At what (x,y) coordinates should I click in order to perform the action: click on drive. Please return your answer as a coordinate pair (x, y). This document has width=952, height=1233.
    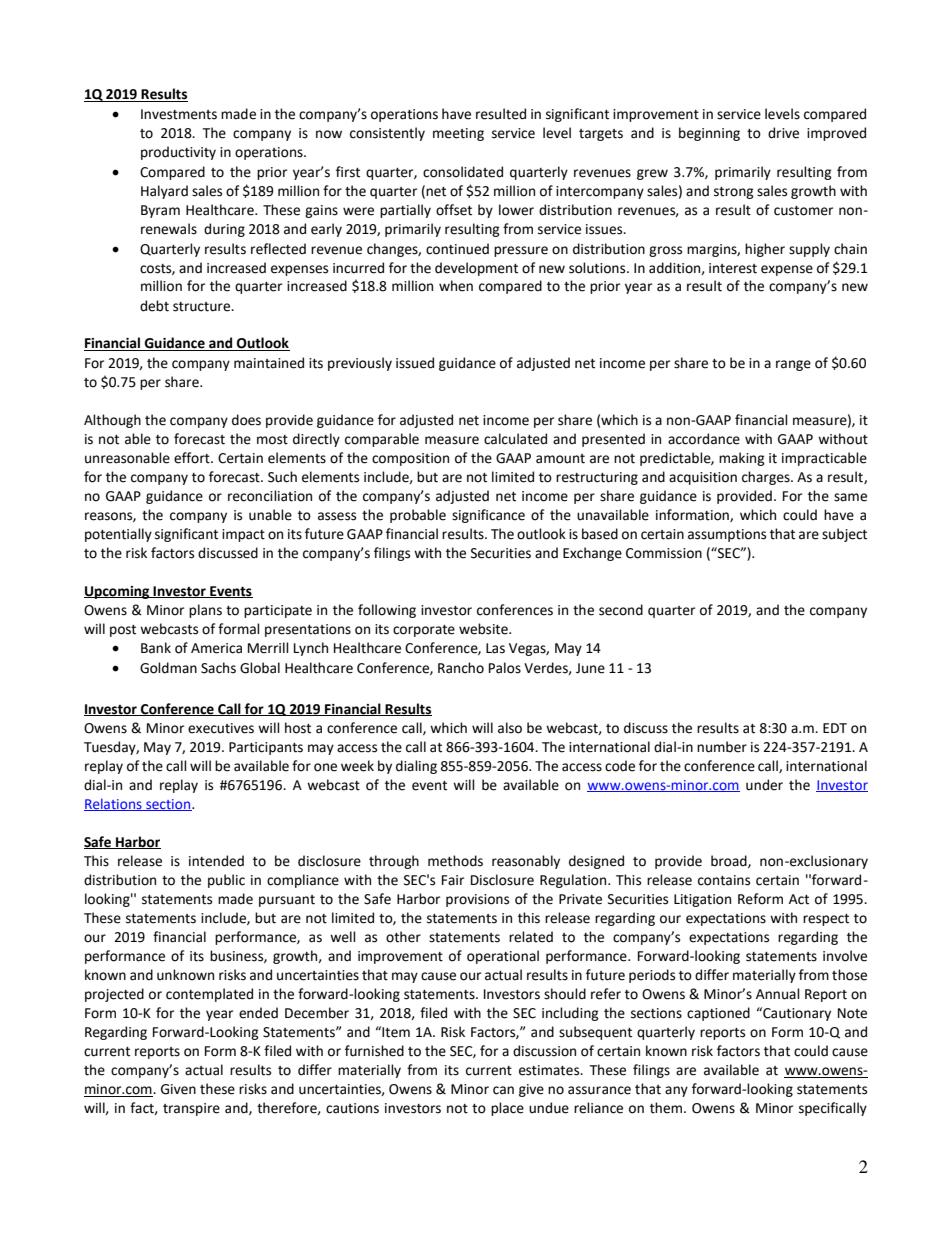
    Looking at the image, I should click on (783, 133).
